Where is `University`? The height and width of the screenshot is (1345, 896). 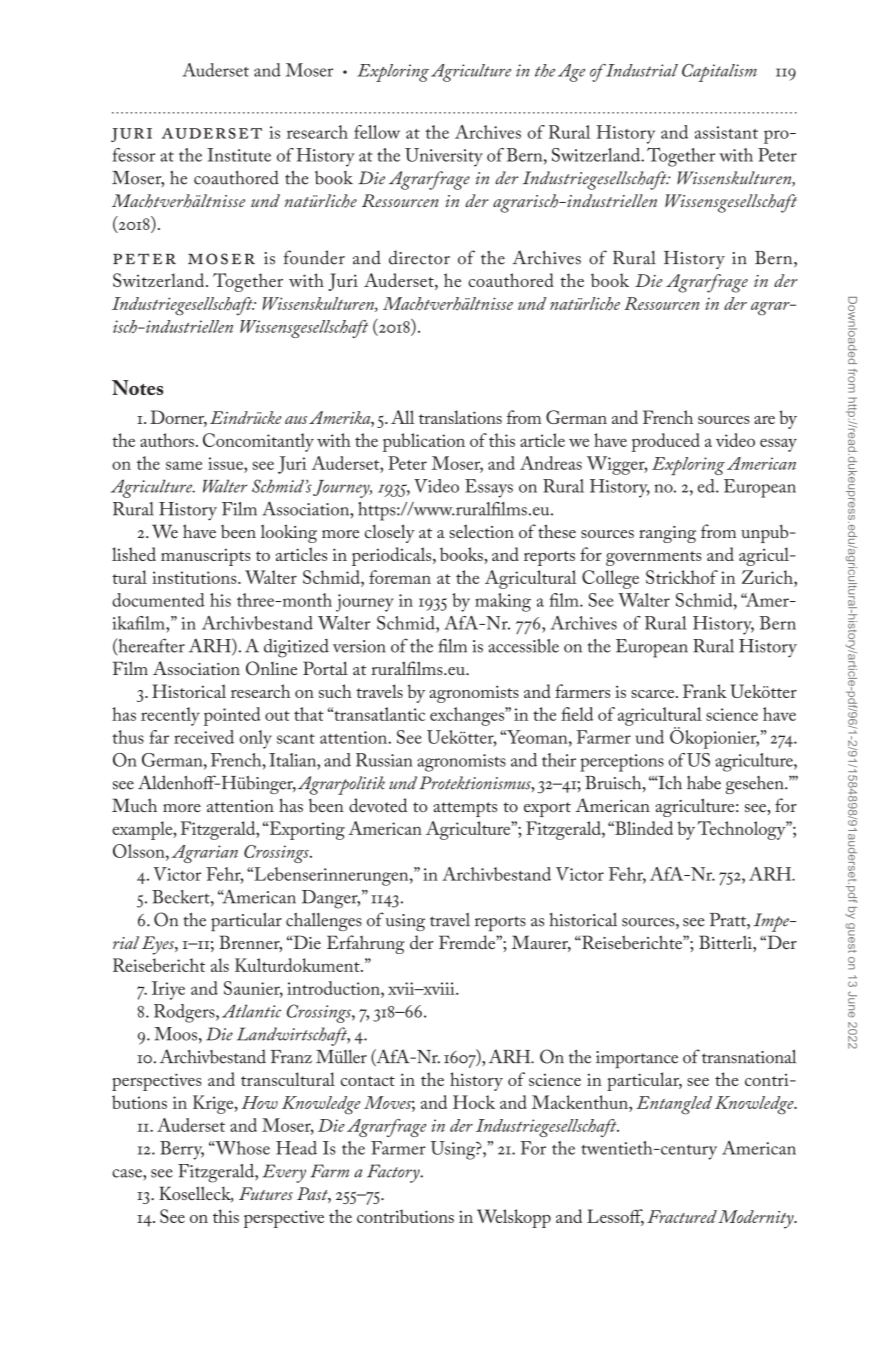
University is located at coordinates (444, 157).
